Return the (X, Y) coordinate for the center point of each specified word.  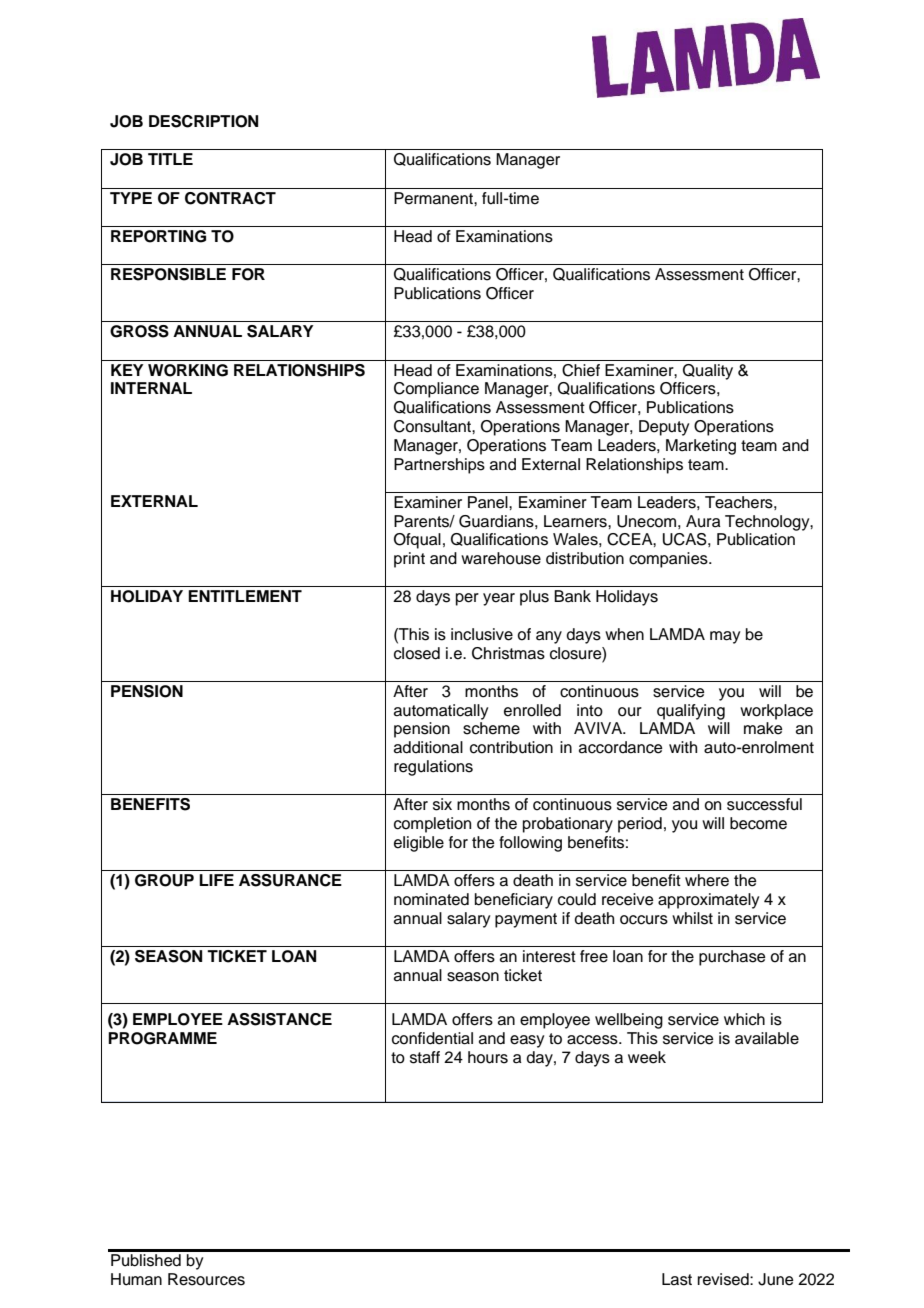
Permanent (434, 198)
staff (425, 1057)
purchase (732, 958)
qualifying (691, 712)
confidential (432, 1038)
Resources (206, 1279)
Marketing (701, 447)
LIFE (216, 880)
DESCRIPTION (203, 121)
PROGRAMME (162, 1038)
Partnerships (439, 466)
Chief (581, 370)
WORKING (188, 370)
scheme (491, 728)
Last (677, 1279)
